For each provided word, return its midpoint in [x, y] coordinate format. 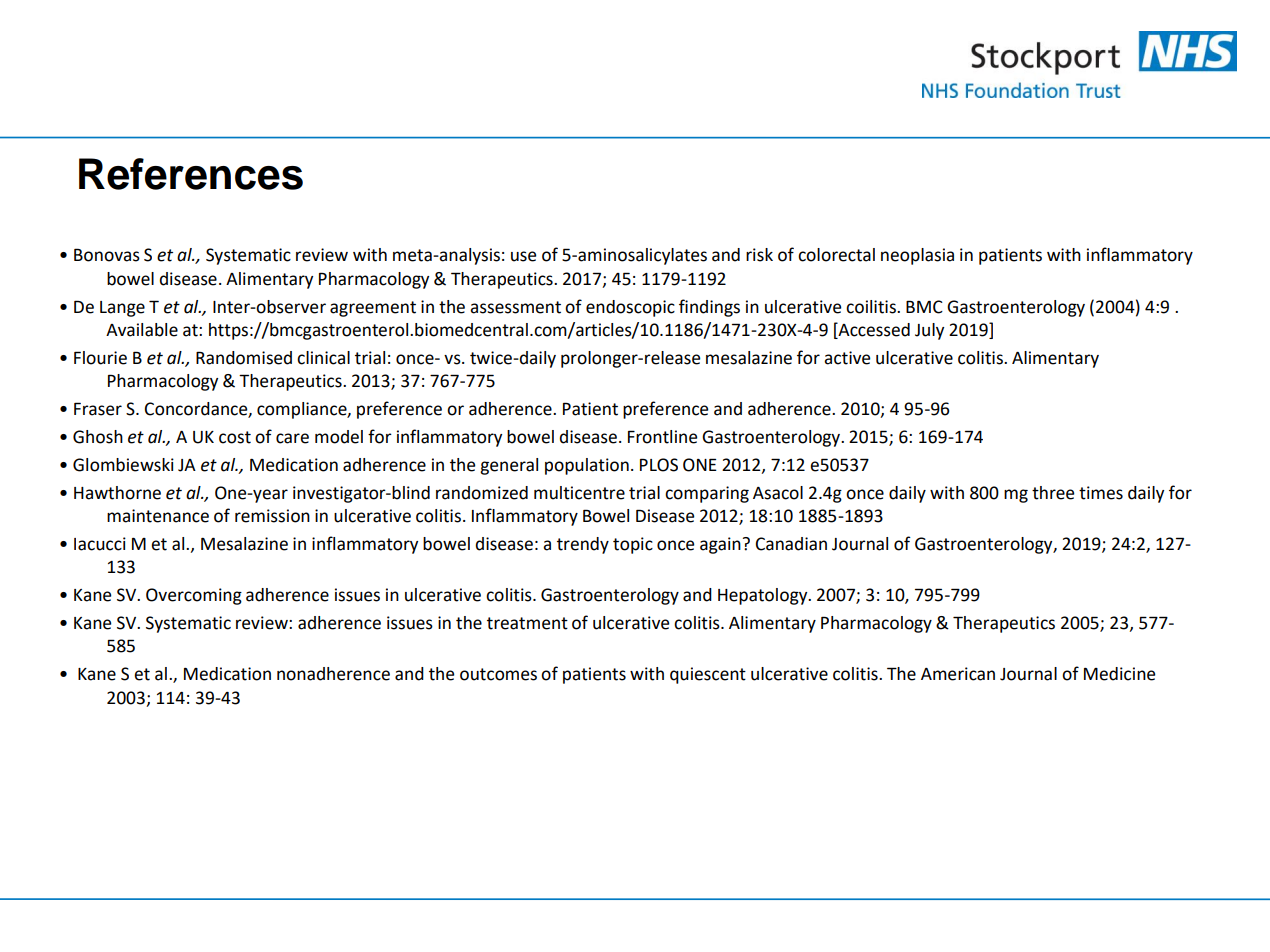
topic [633, 545]
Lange [122, 309]
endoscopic [630, 308]
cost [235, 437]
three [1053, 493]
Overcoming [194, 596]
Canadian [791, 544]
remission [272, 516]
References [191, 174]
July [929, 331]
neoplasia [917, 256]
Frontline [662, 437]
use [523, 256]
